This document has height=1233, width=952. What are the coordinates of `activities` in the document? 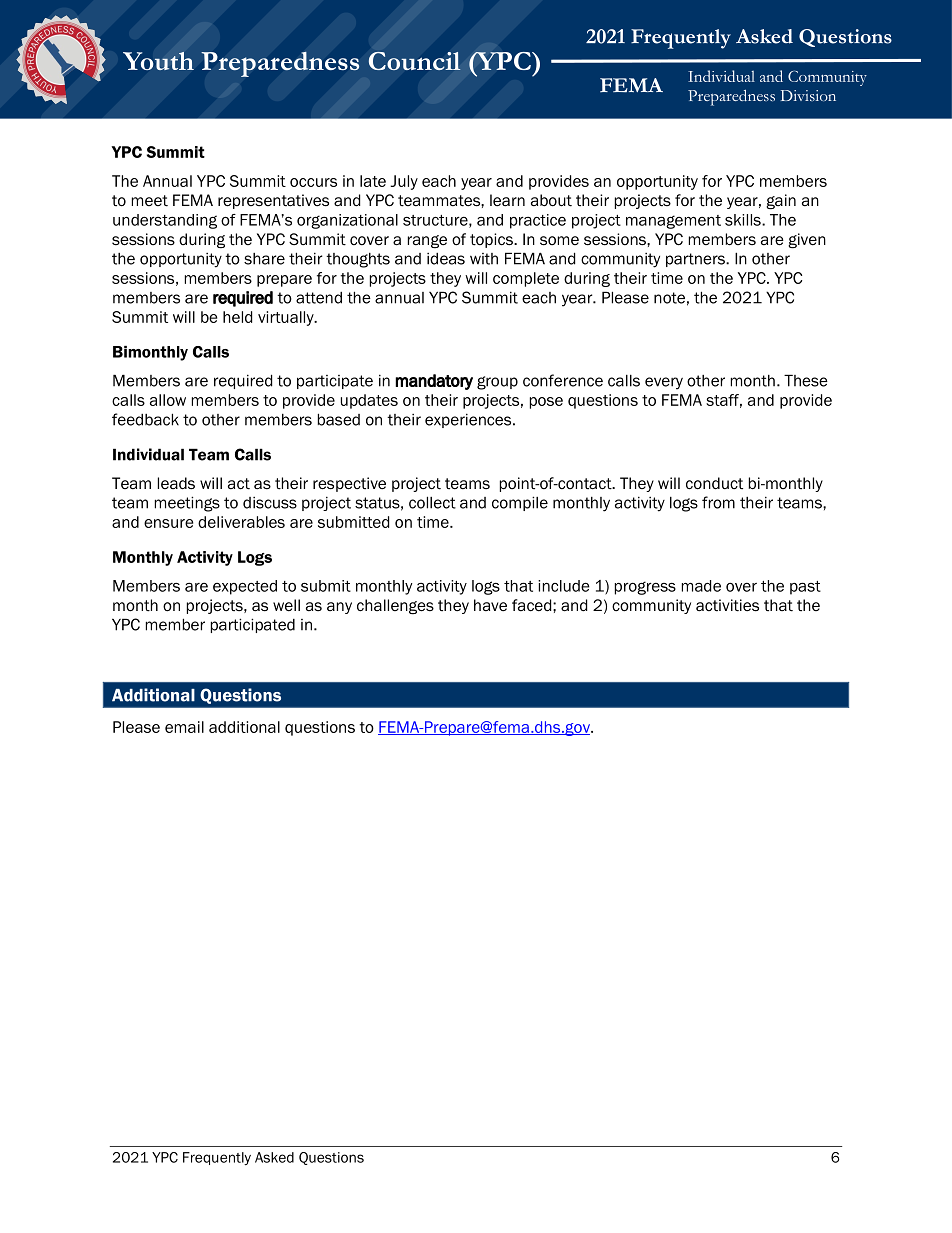 It's located at (727, 605).
